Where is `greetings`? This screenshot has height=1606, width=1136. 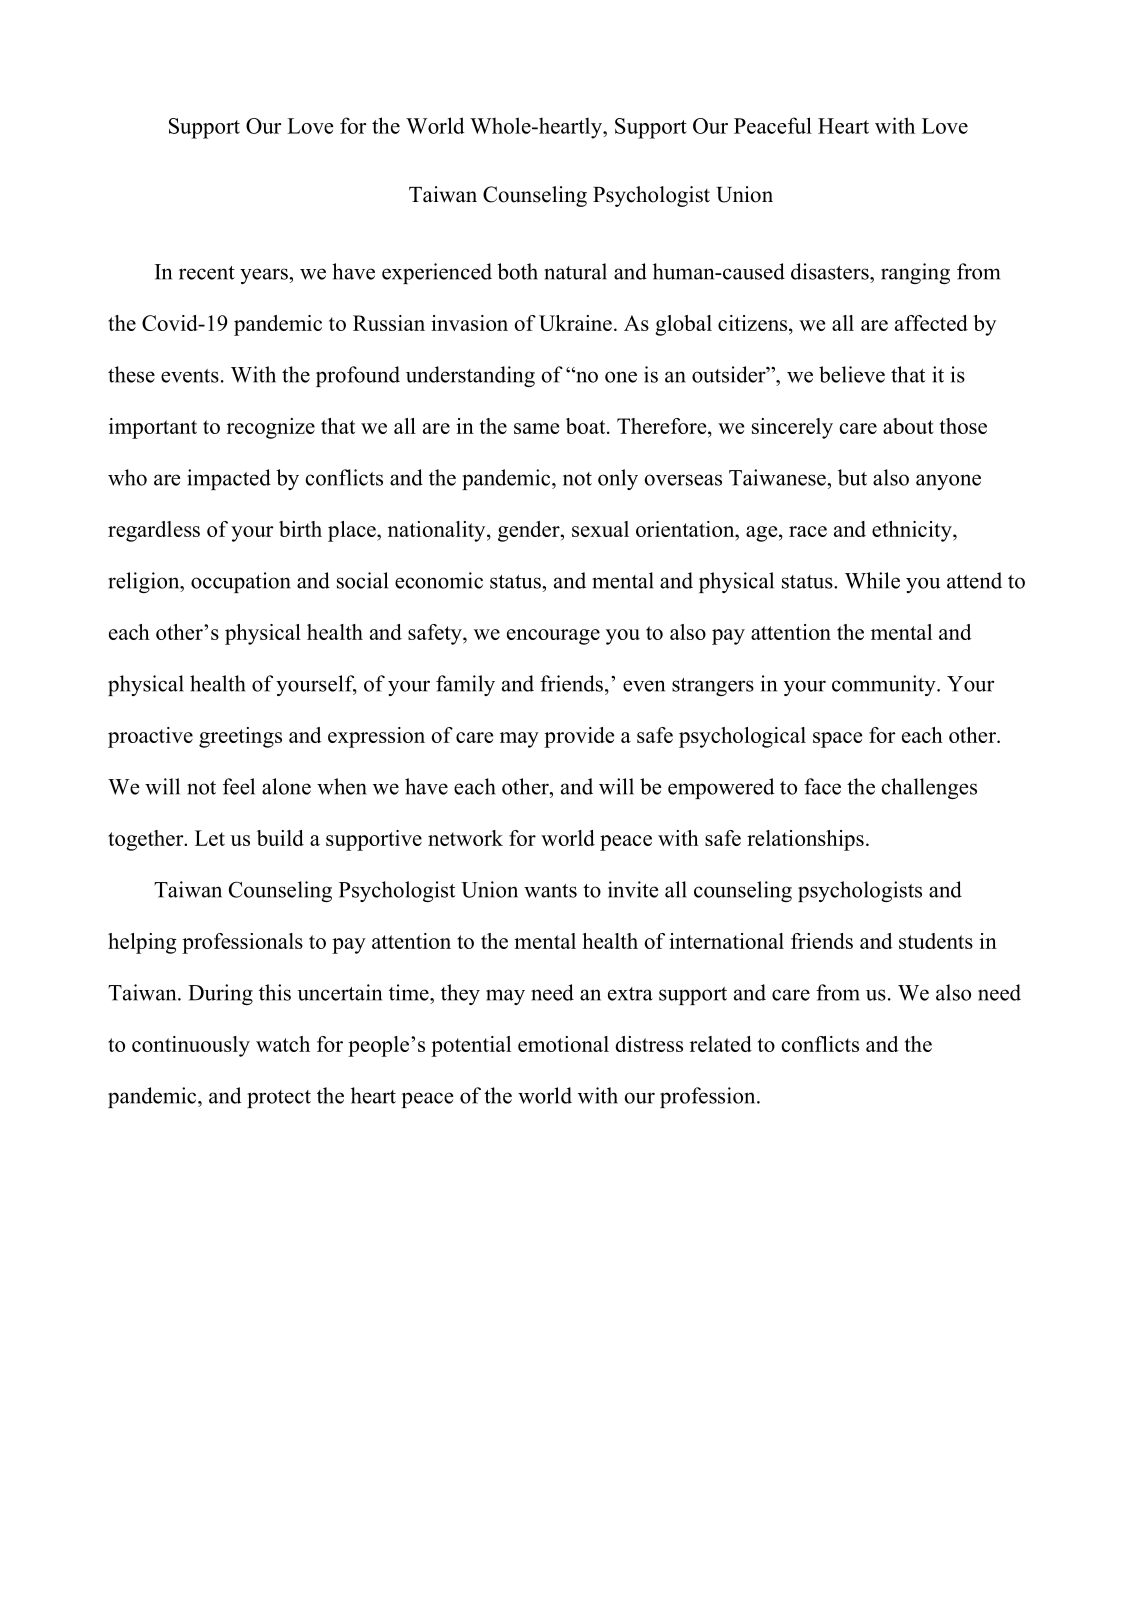 greetings is located at coordinates (240, 737).
